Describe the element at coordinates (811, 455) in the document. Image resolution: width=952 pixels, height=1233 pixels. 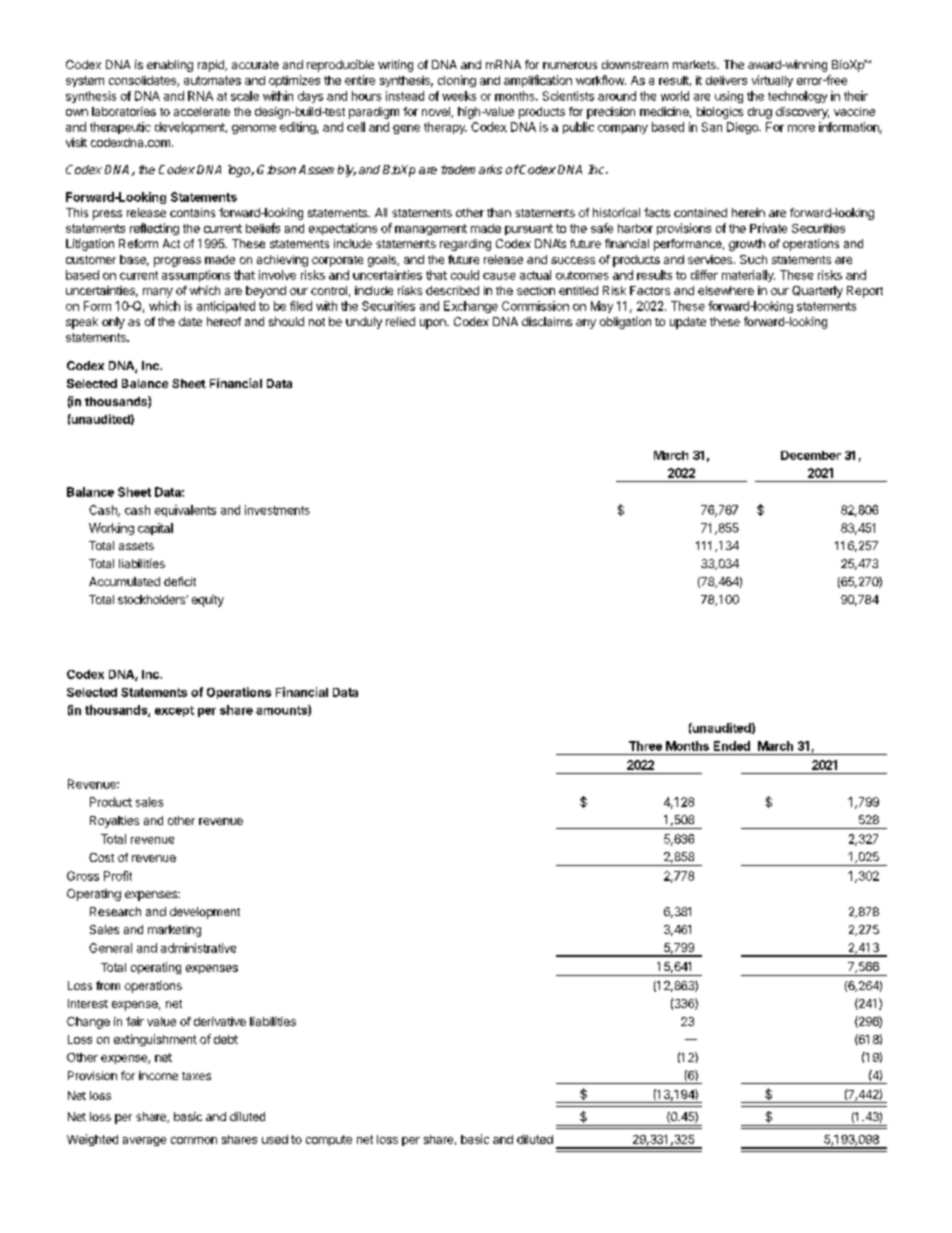
I see `December` at that location.
